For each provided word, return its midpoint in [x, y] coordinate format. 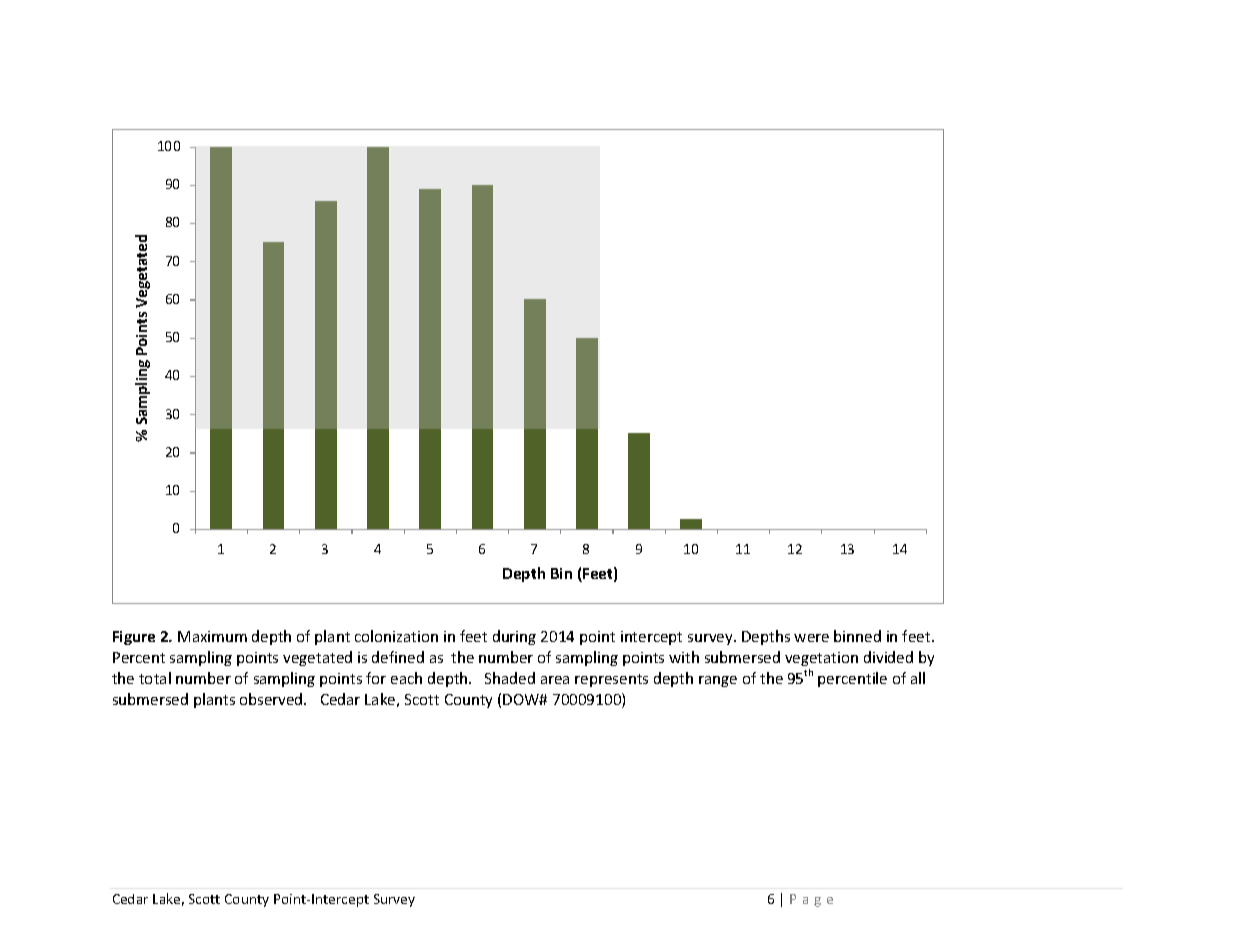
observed [272, 699]
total [155, 678]
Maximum [212, 636]
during [514, 637]
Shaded [510, 678]
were [811, 638]
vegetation [821, 659]
